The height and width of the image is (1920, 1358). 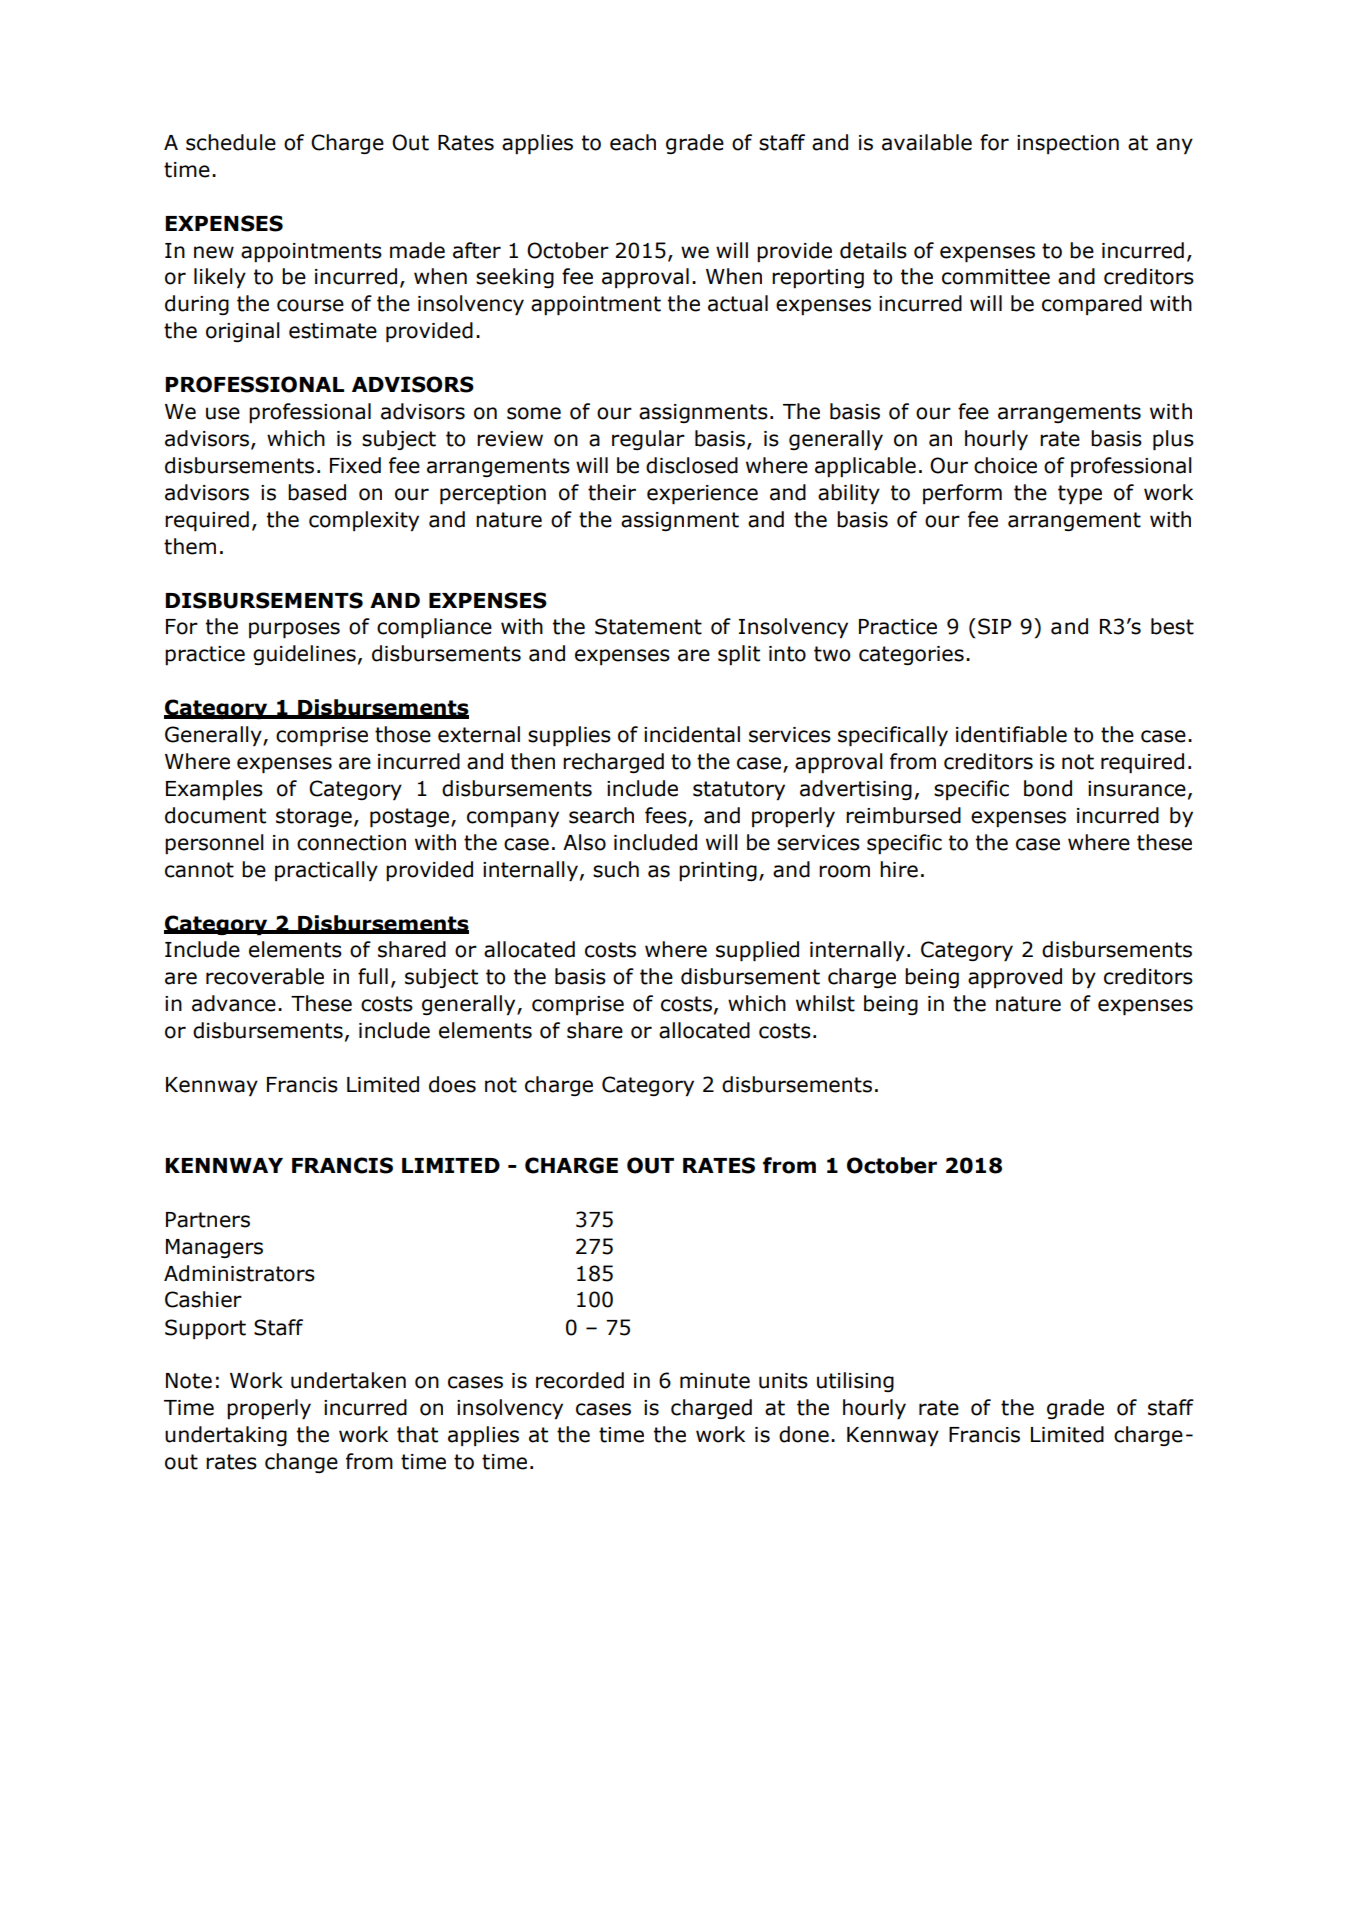 I want to click on schedule, so click(x=231, y=142).
